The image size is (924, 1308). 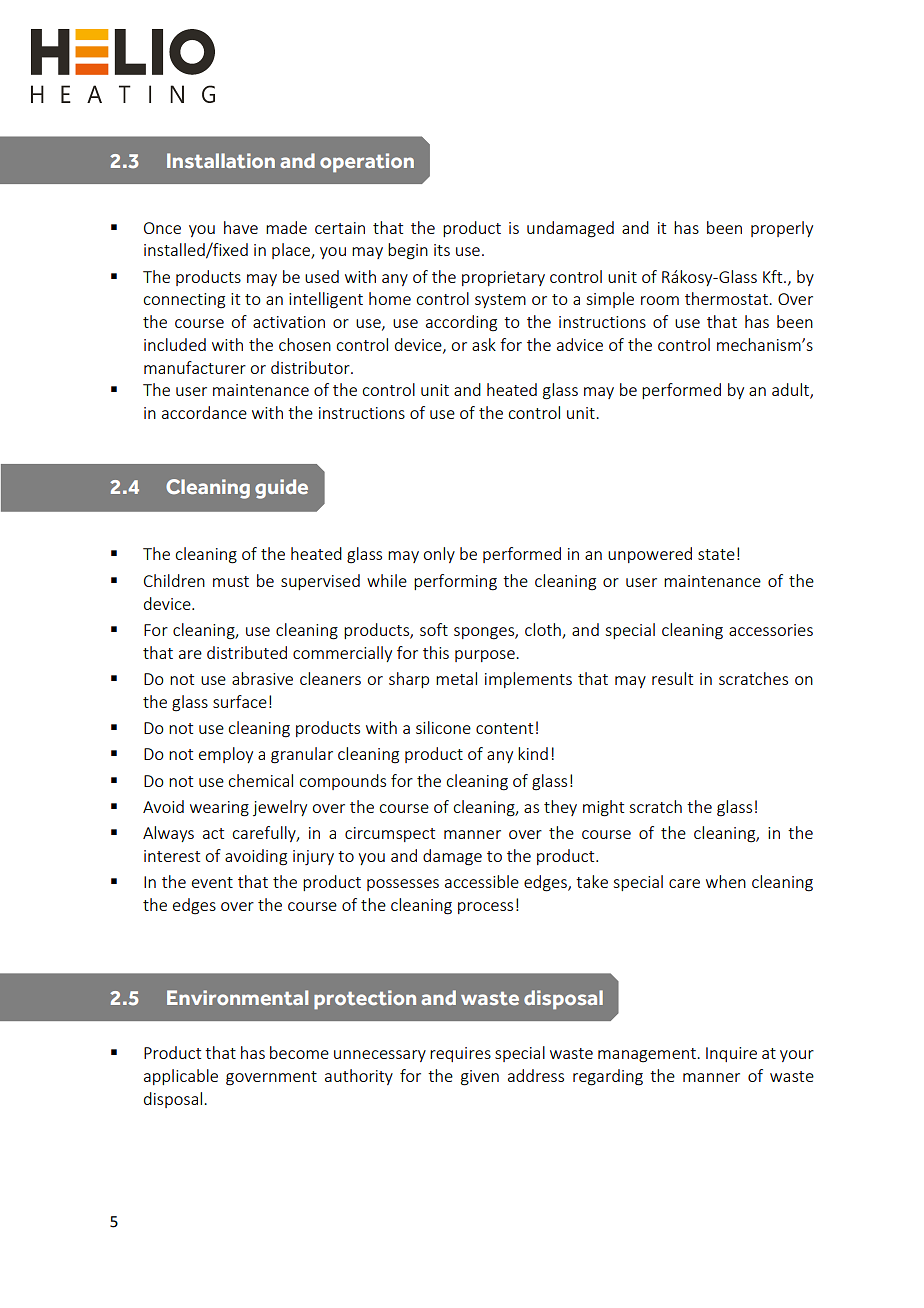 What do you see at coordinates (221, 160) in the image?
I see `Installation` at bounding box center [221, 160].
